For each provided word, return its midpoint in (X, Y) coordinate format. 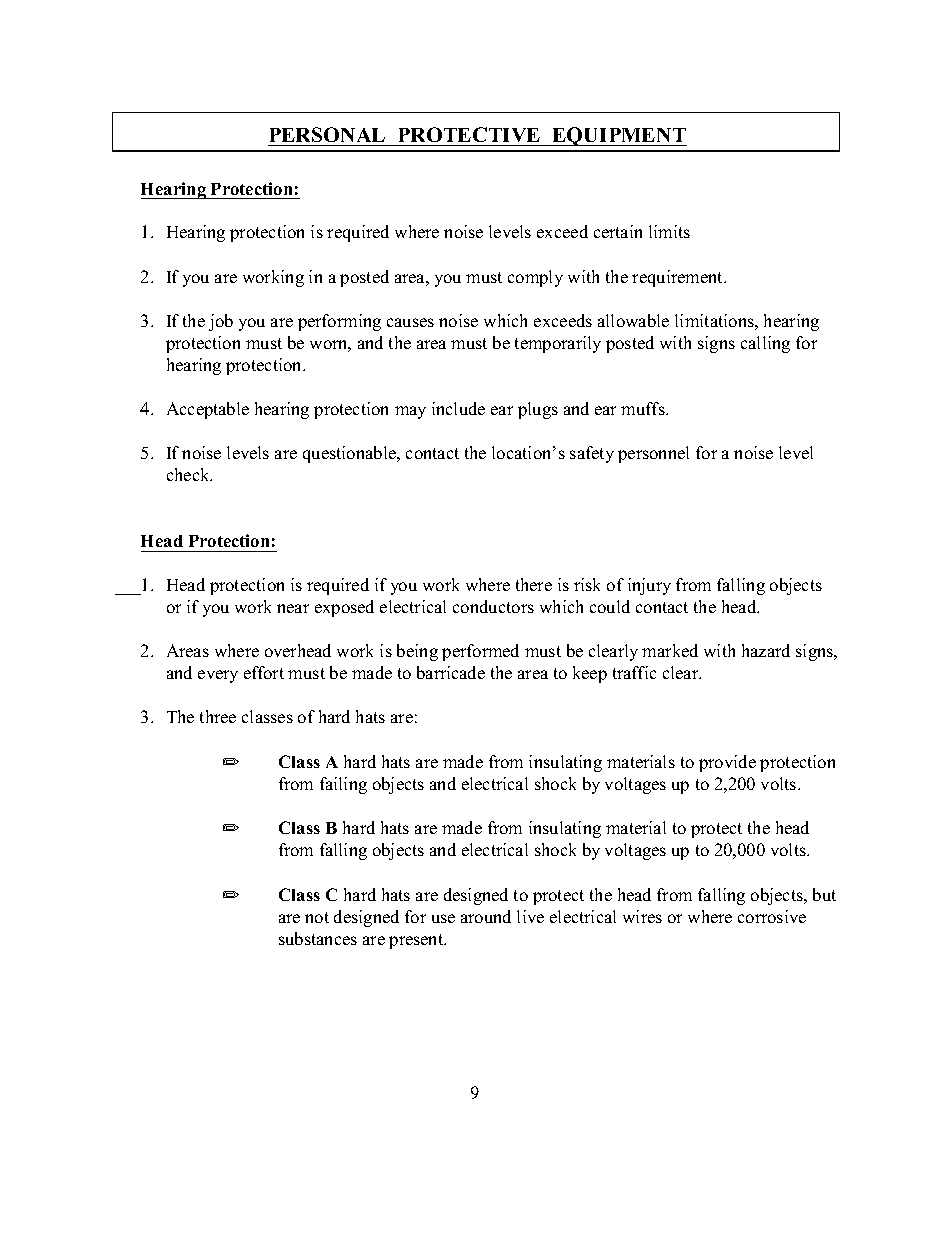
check (189, 474)
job (221, 322)
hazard (766, 650)
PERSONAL (327, 134)
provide (727, 763)
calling (765, 344)
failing (343, 785)
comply (535, 278)
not (317, 917)
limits (669, 231)
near (293, 608)
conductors (493, 606)
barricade (451, 672)
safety (592, 454)
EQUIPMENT (618, 136)
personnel (653, 454)
